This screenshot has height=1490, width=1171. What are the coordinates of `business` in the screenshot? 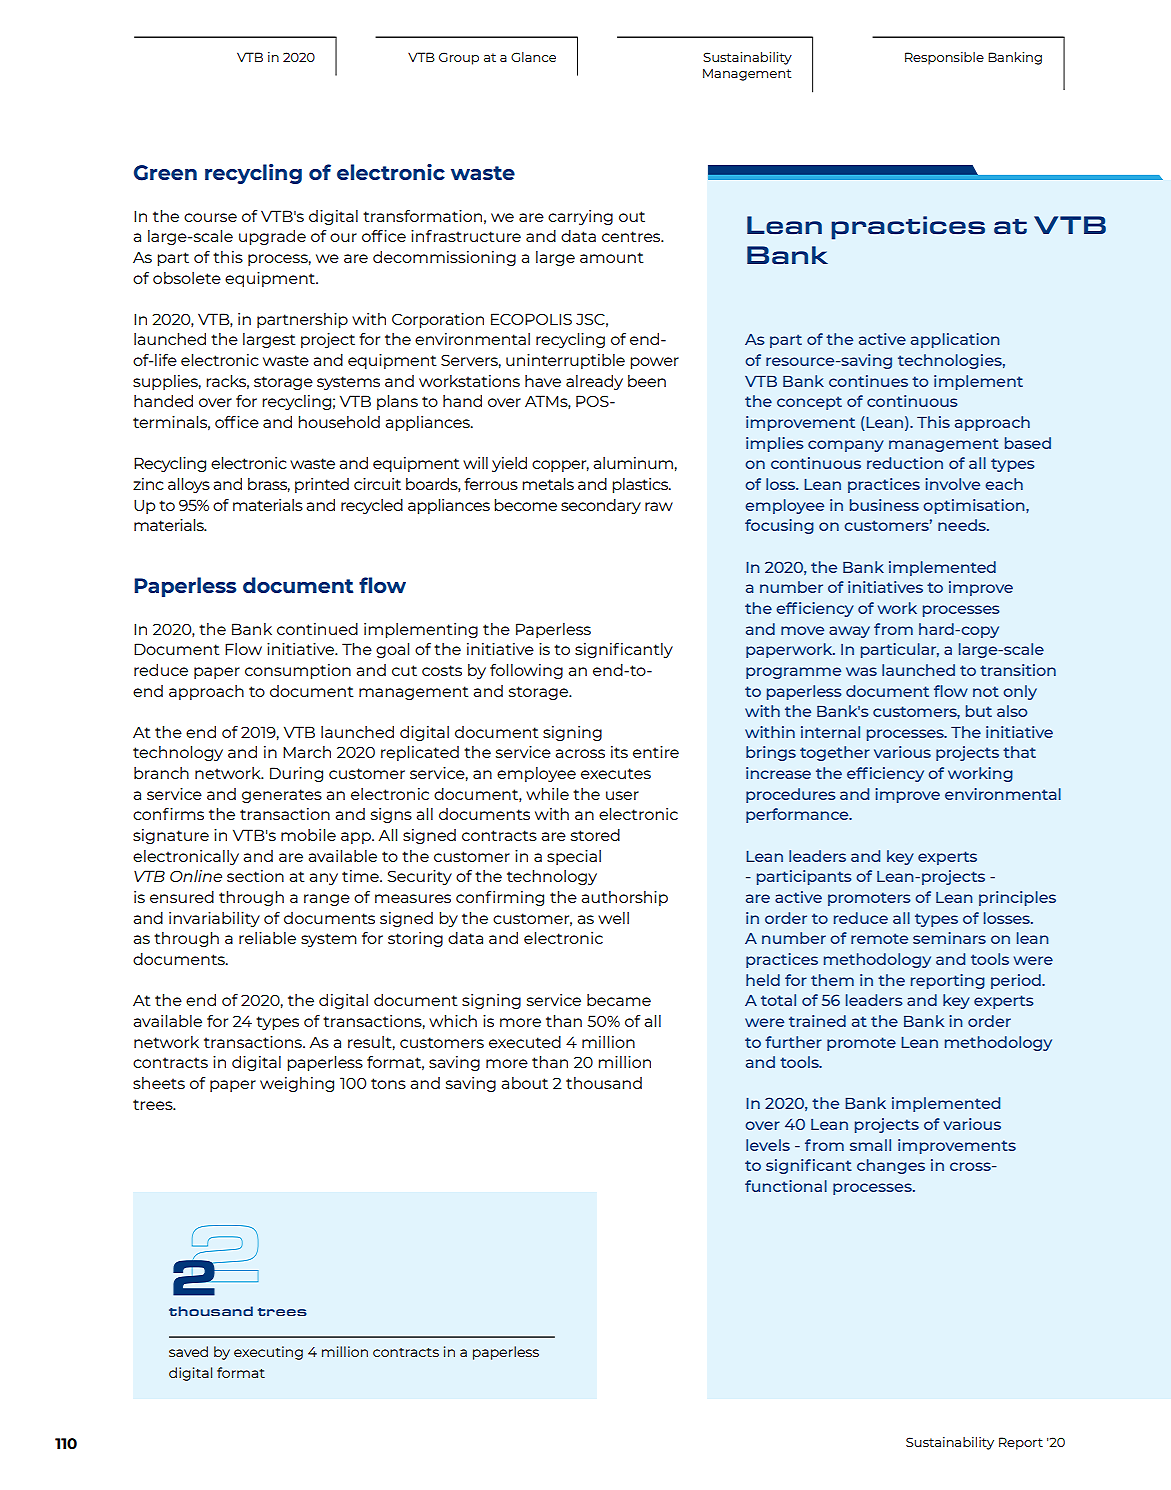 It's located at (884, 505).
